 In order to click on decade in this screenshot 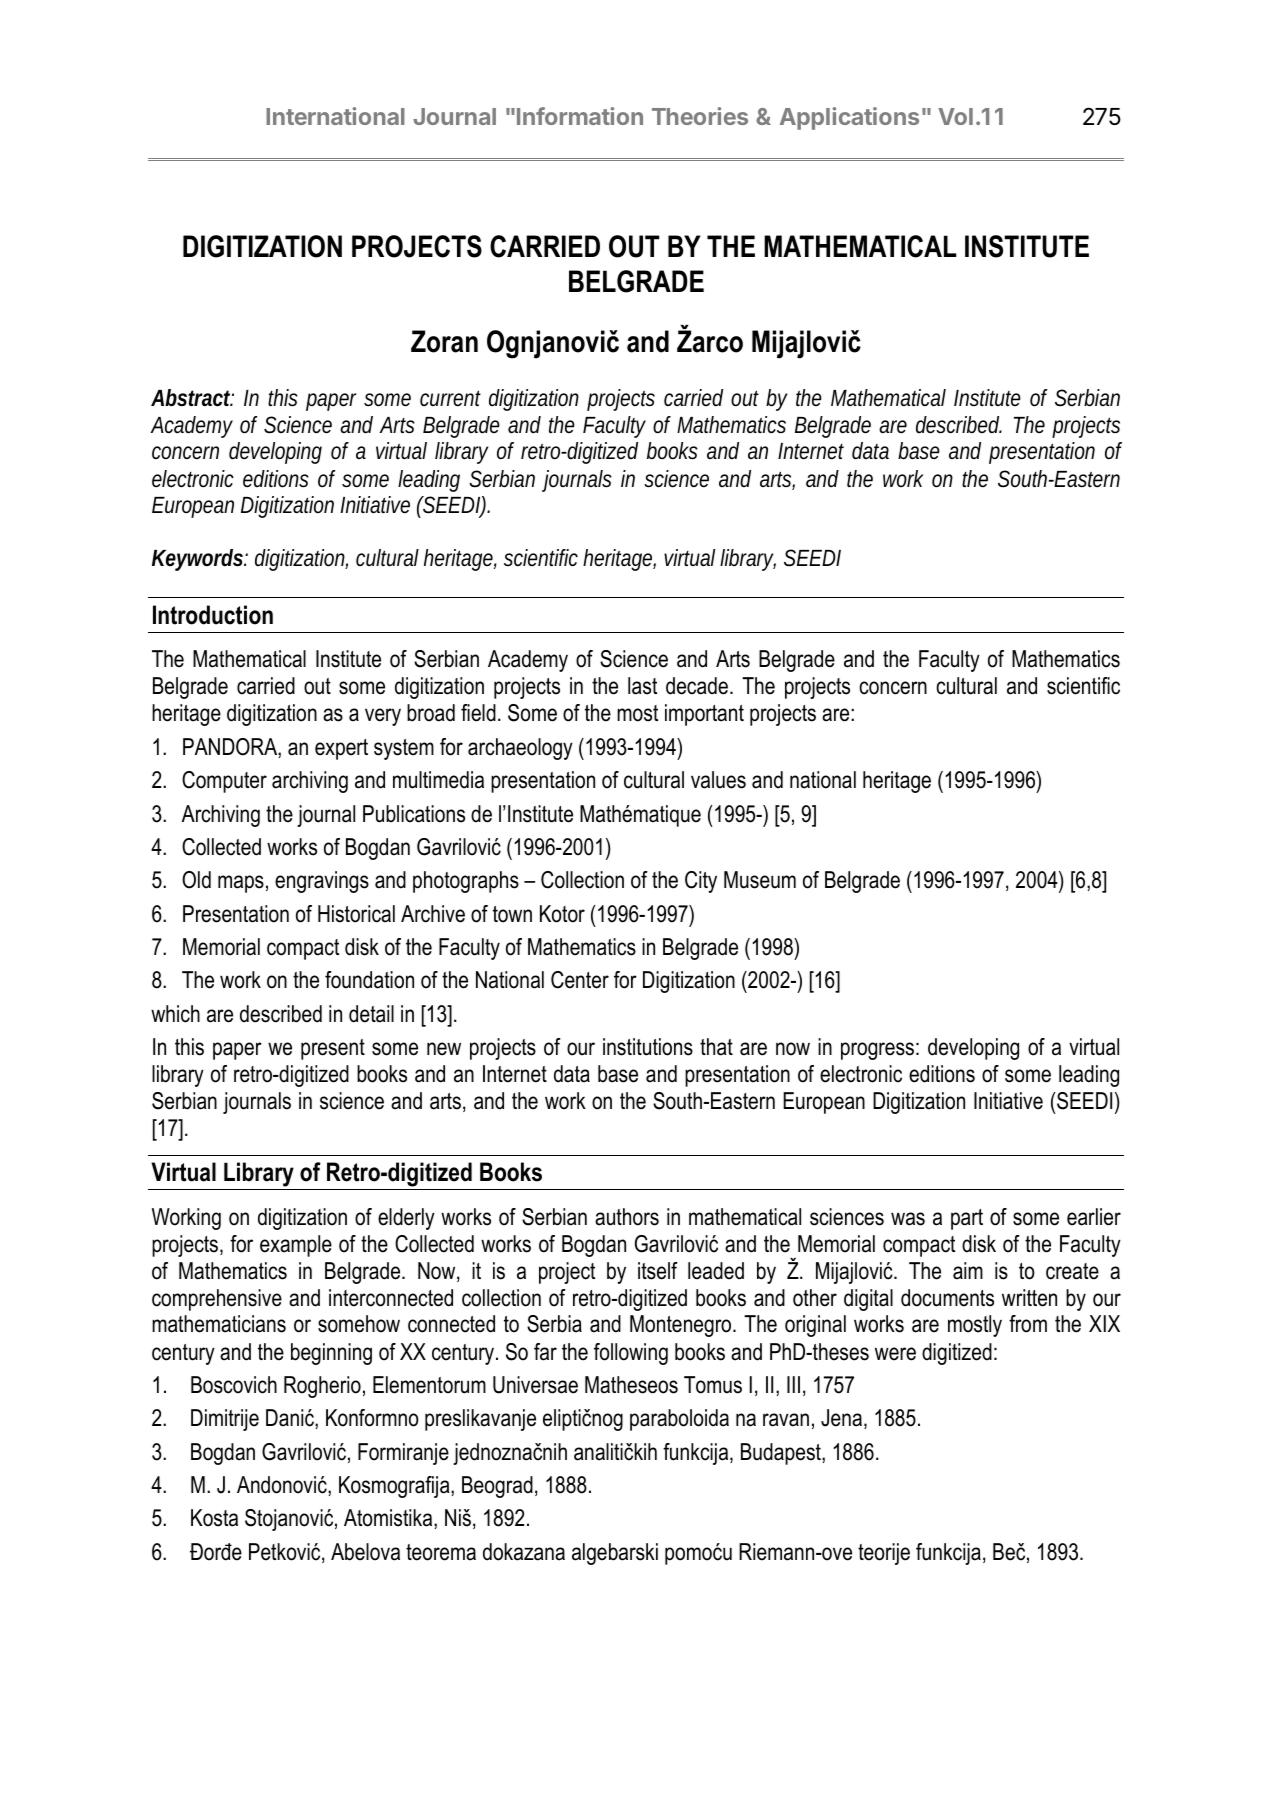, I will do `click(697, 686)`.
